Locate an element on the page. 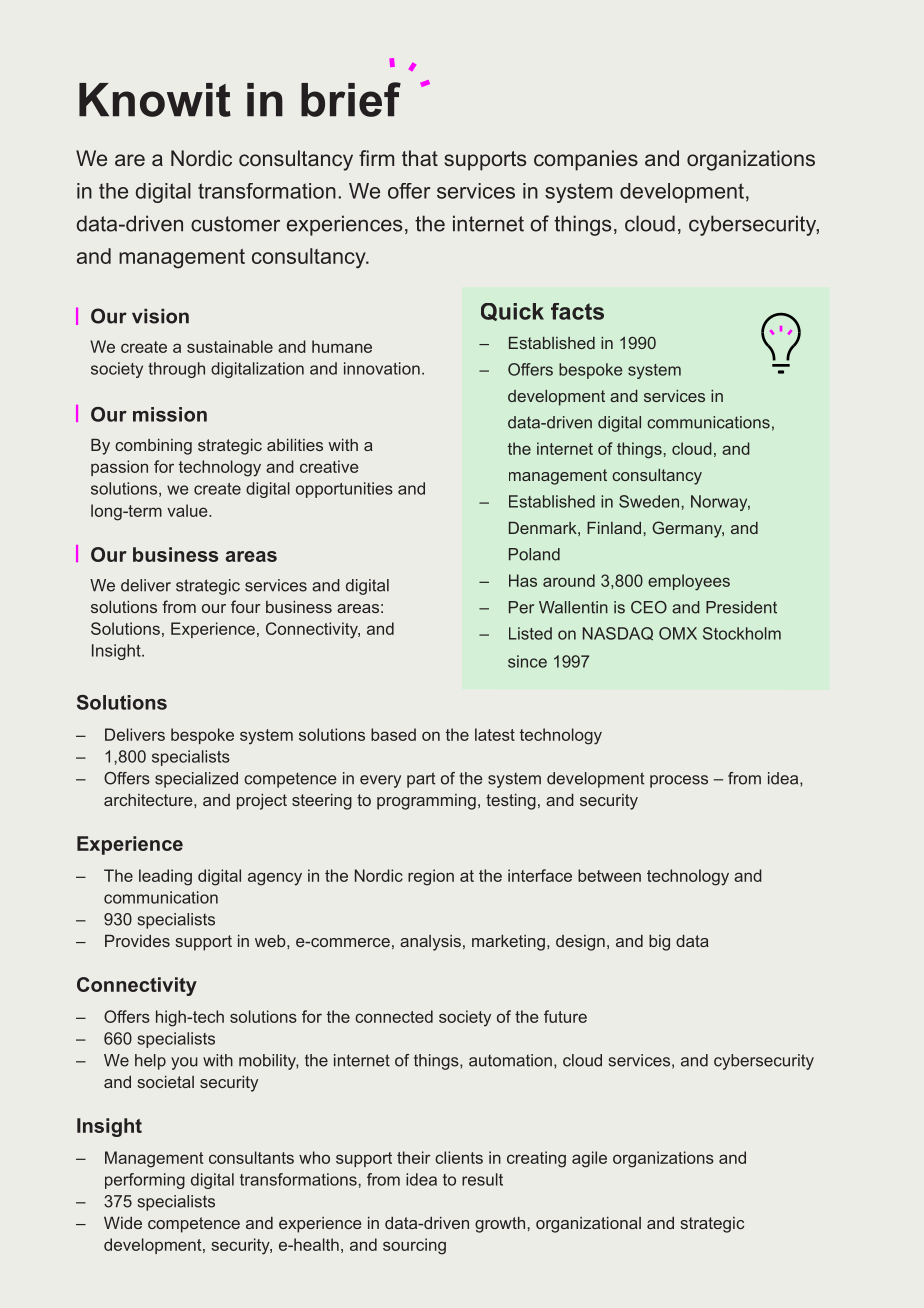 The image size is (924, 1308). sourcing is located at coordinates (414, 1246).
